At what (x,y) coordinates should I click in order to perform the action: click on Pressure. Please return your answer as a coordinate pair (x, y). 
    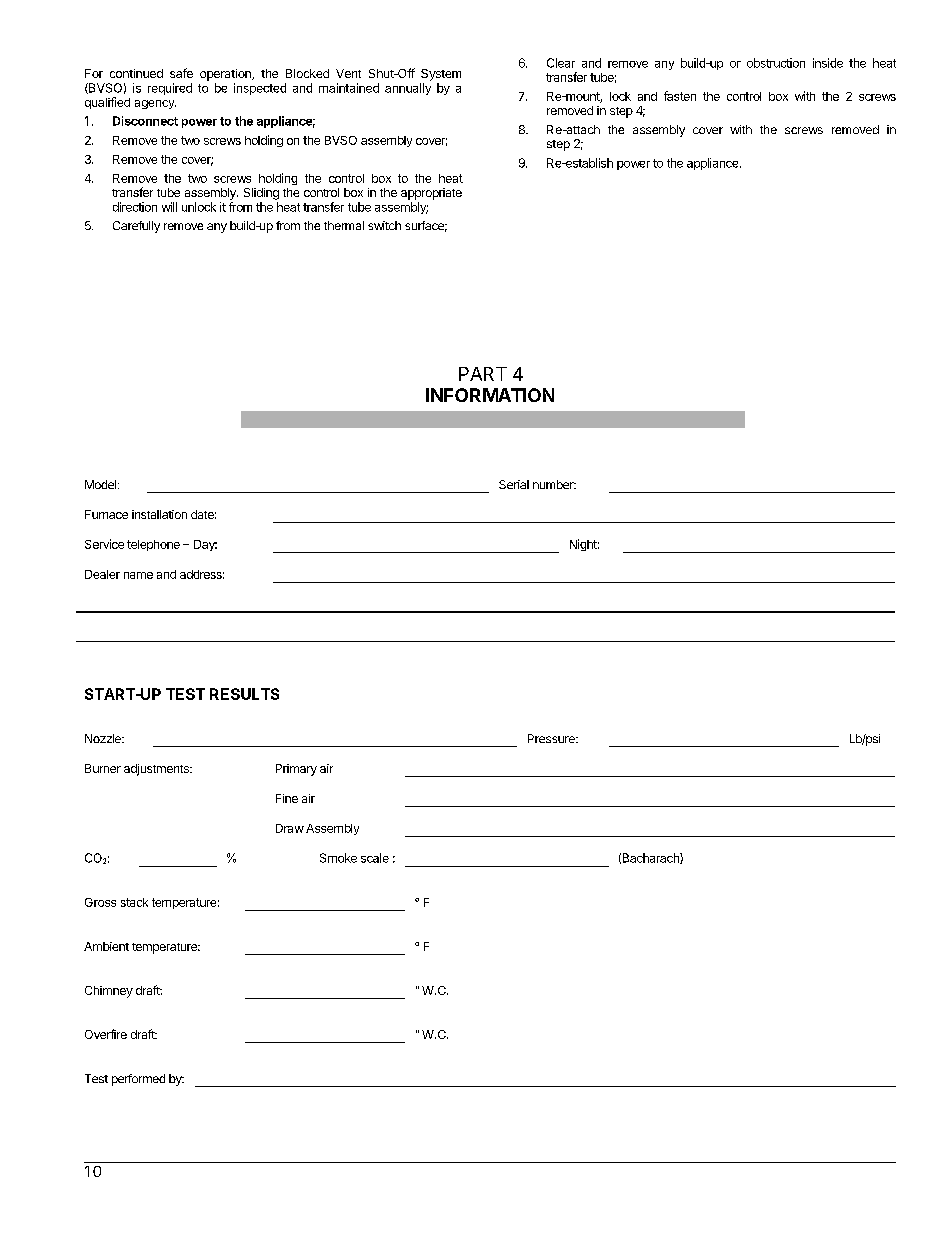
    Looking at the image, I should click on (552, 738).
